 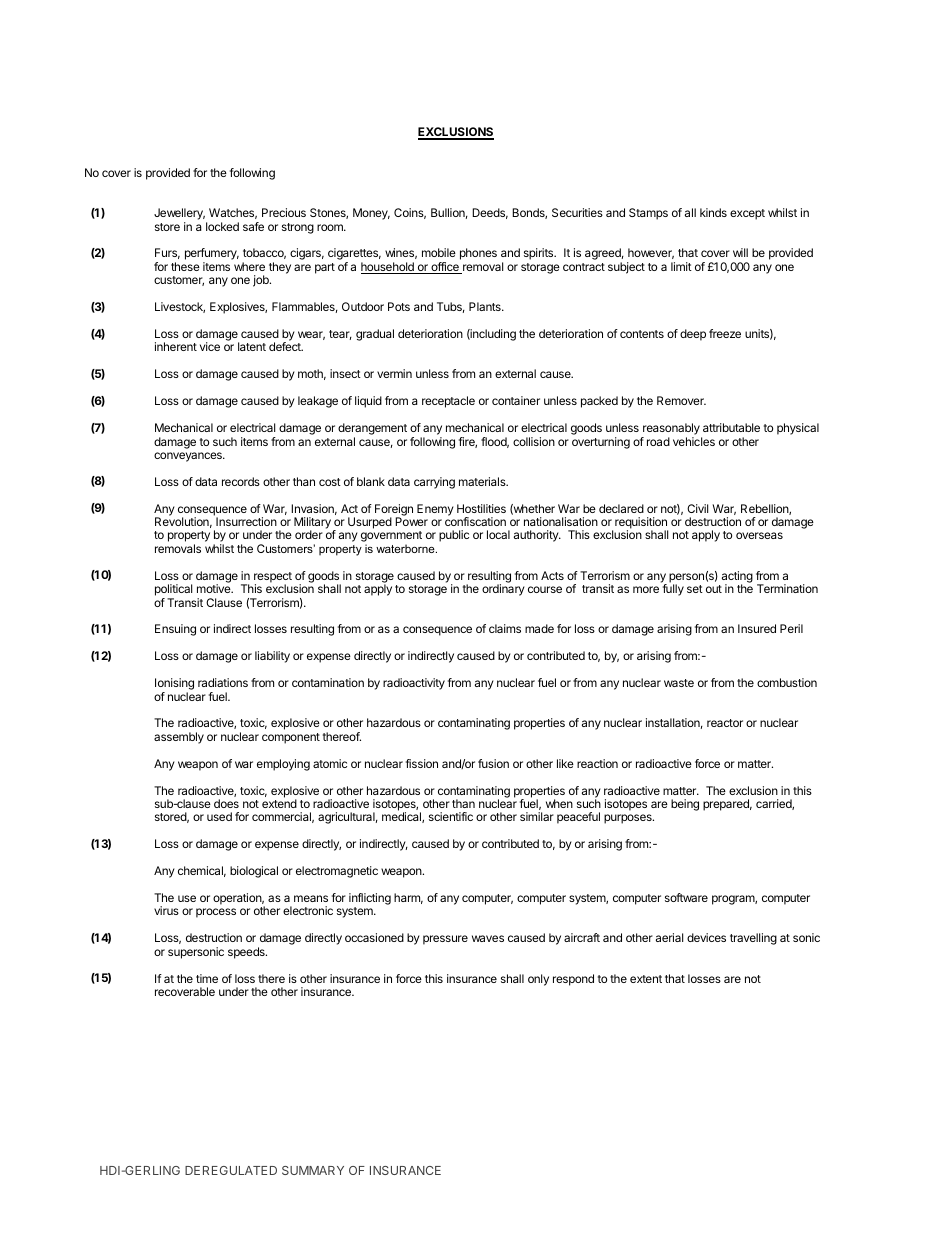 What do you see at coordinates (488, 938) in the screenshot?
I see `waves` at bounding box center [488, 938].
